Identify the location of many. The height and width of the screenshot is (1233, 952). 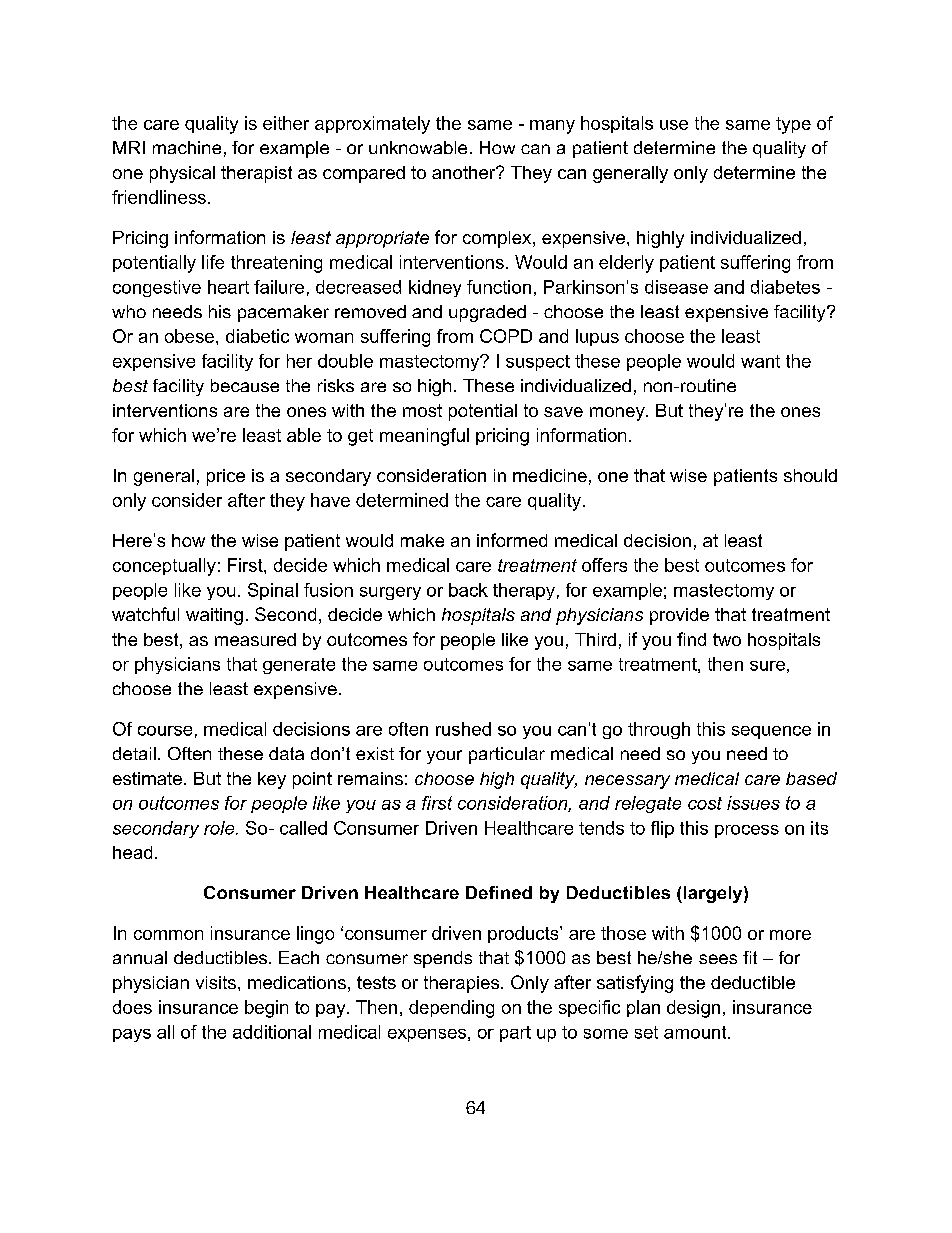
(552, 127).
